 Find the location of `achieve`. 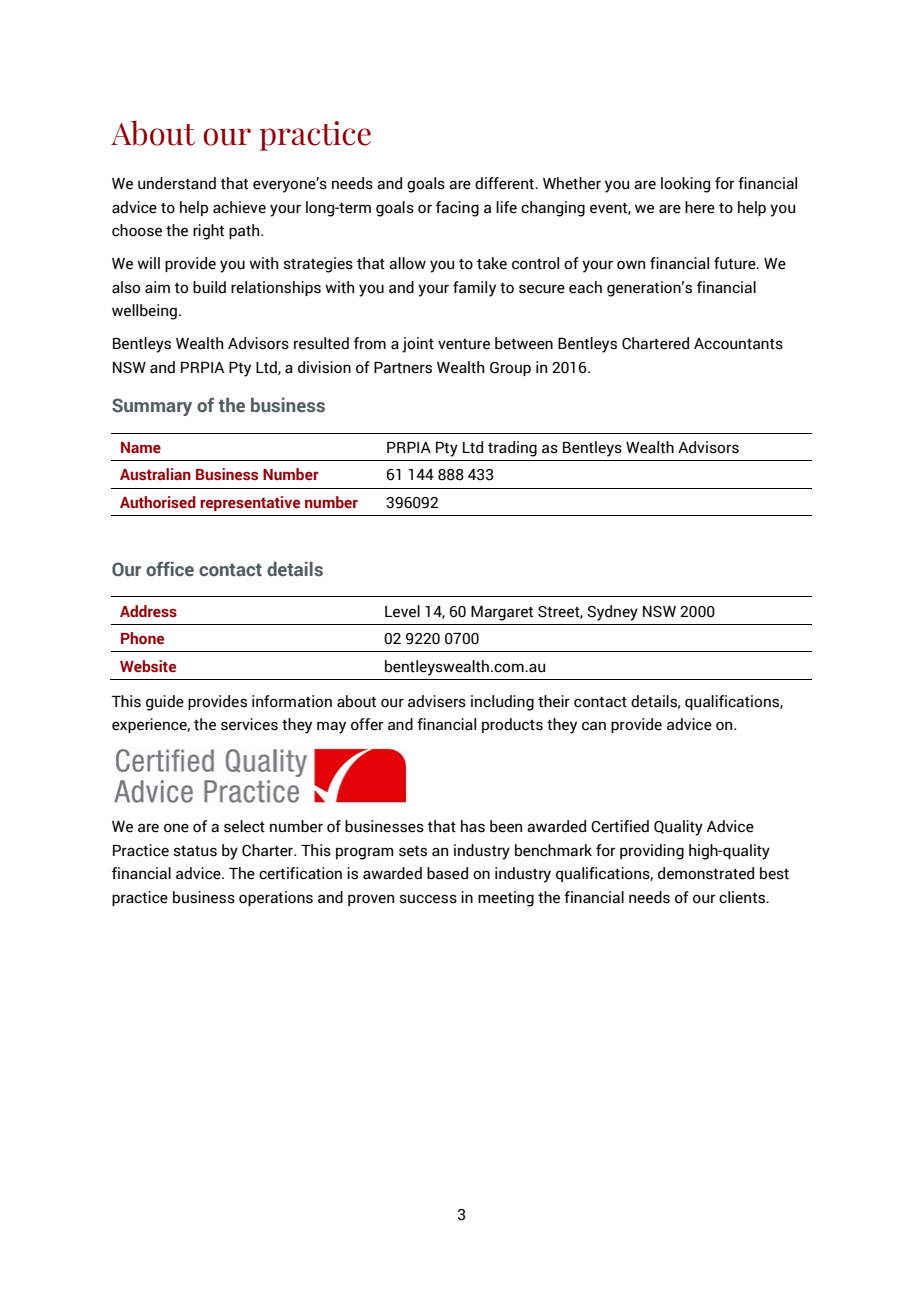

achieve is located at coordinates (239, 207).
